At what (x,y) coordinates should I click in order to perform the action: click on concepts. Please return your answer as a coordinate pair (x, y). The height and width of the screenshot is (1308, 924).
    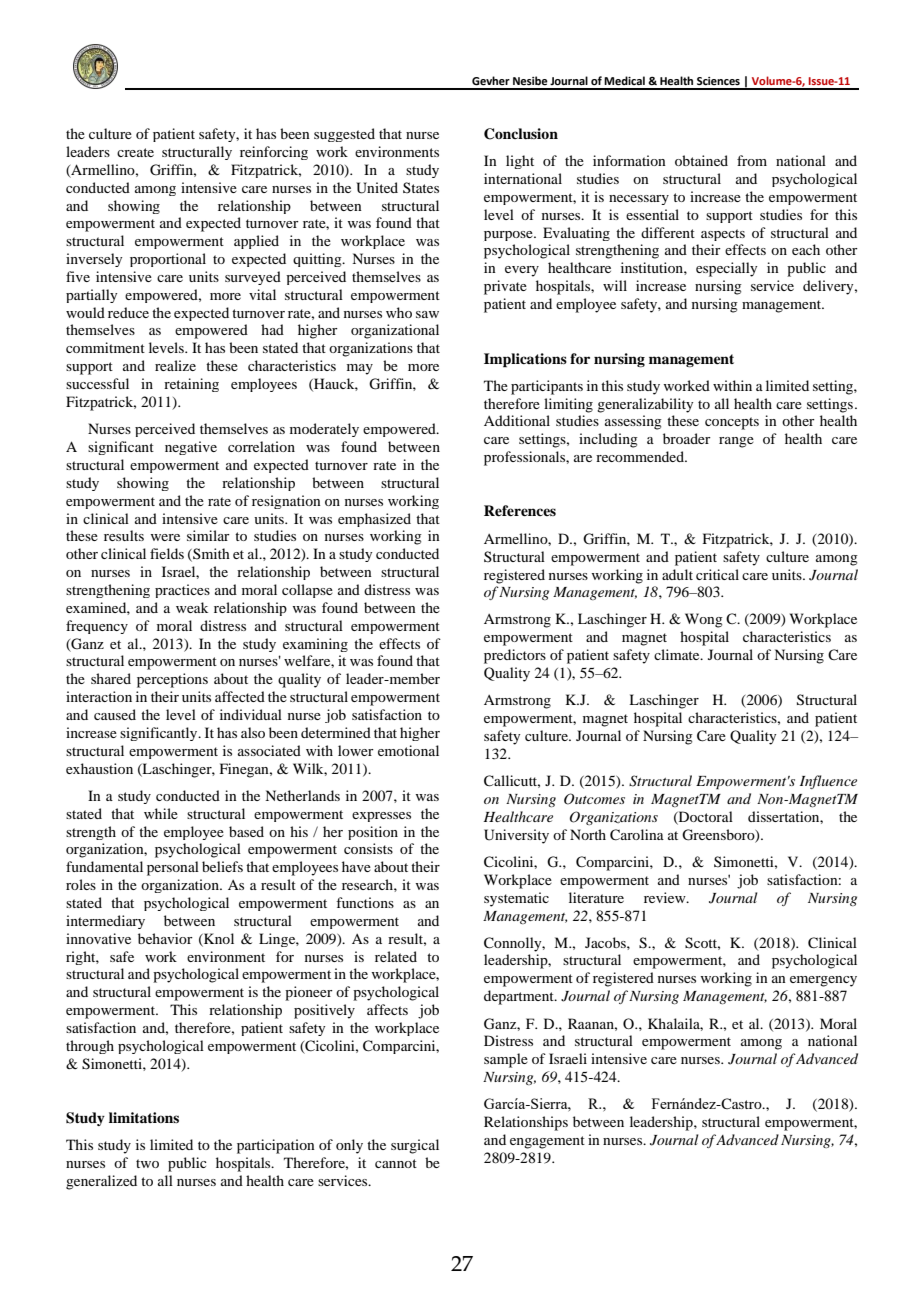
    Looking at the image, I should click on (732, 423).
